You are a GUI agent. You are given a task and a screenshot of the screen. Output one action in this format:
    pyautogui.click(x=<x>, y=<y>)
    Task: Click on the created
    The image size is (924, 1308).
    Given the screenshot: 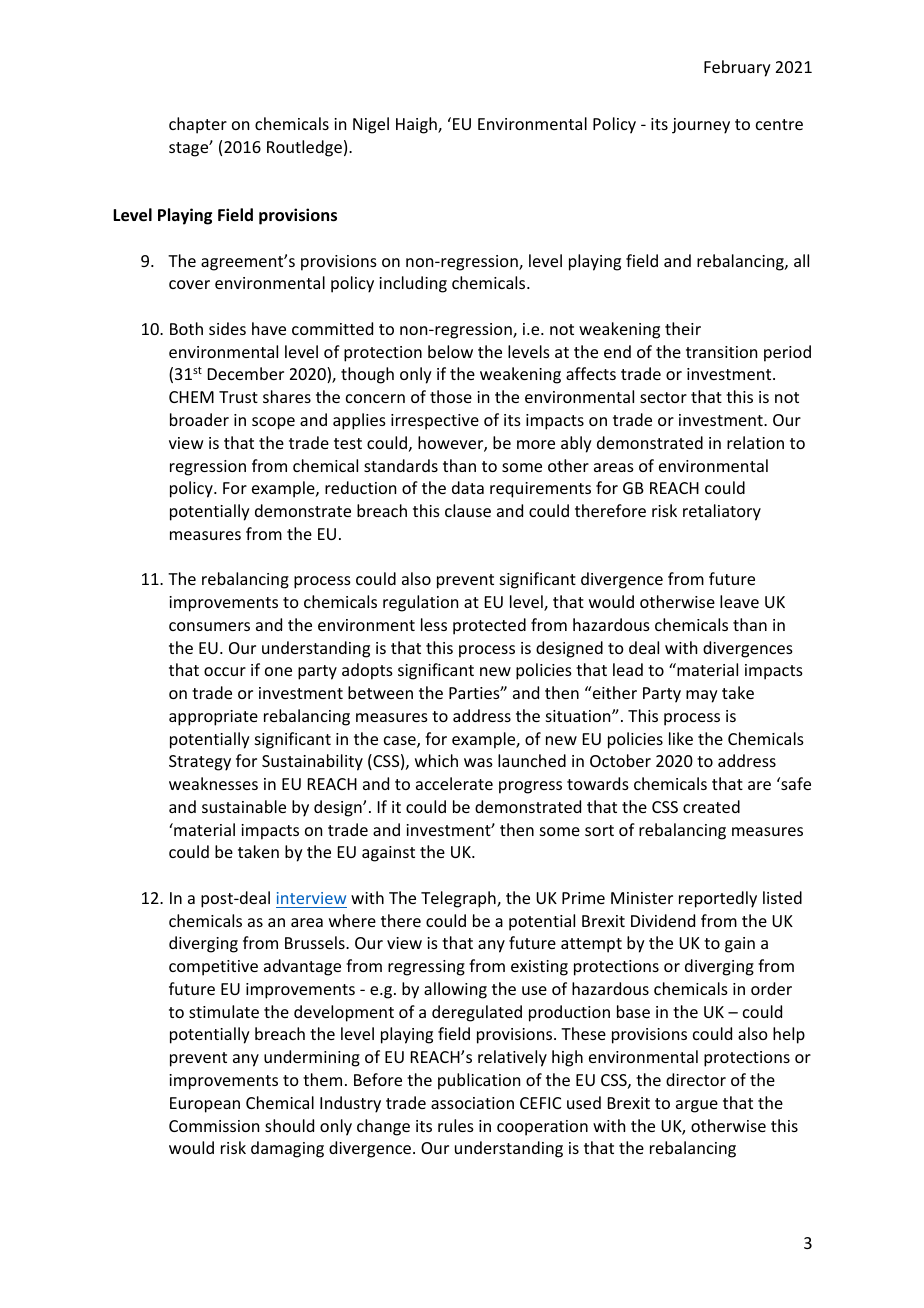 What is the action you would take?
    pyautogui.click(x=711, y=806)
